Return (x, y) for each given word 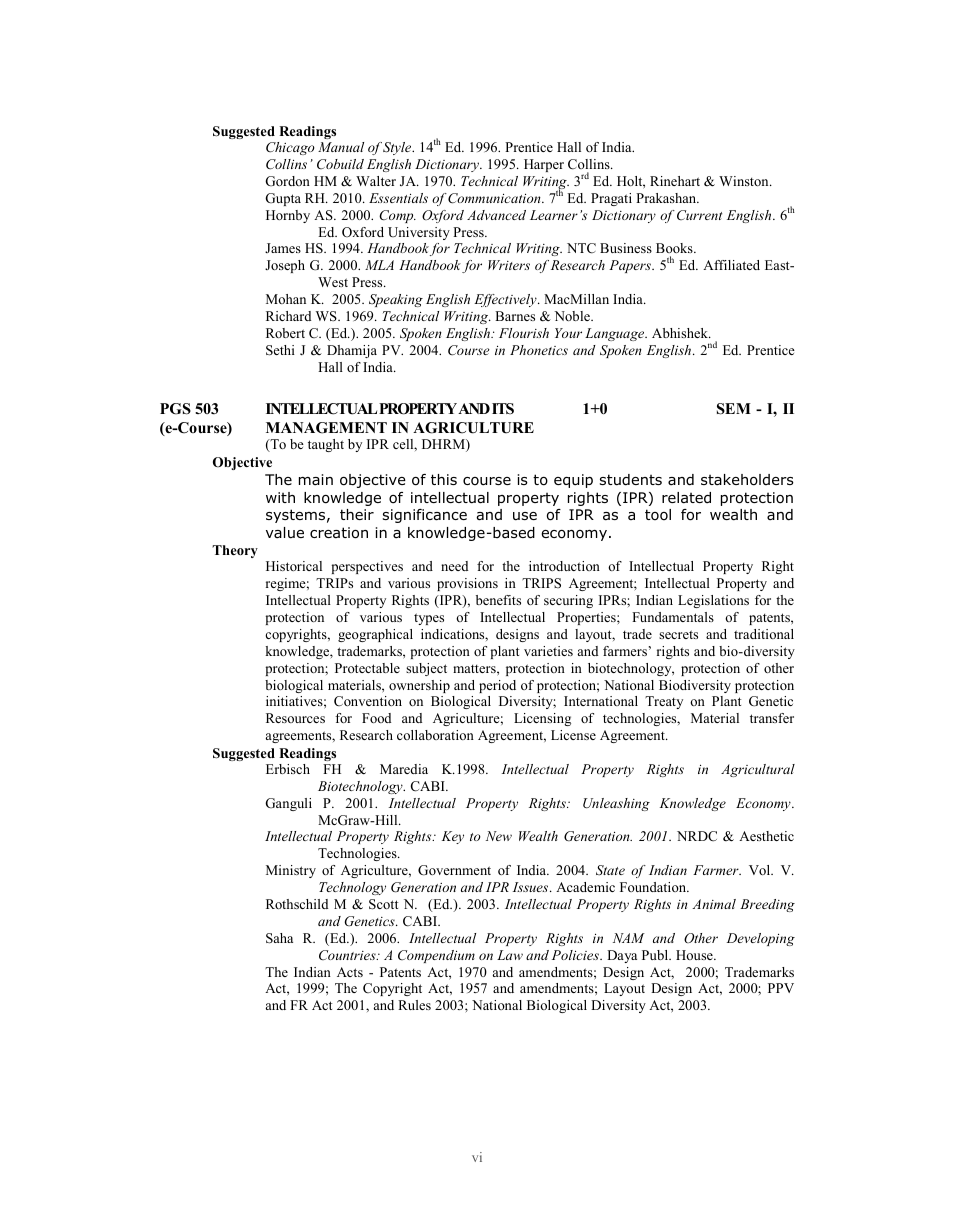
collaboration (435, 735)
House (695, 955)
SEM (734, 409)
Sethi (280, 350)
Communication (495, 198)
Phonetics (539, 350)
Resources (295, 718)
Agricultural (758, 770)
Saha (279, 938)
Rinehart (675, 181)
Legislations (713, 601)
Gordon (287, 181)
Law (510, 955)
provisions (467, 584)
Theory (235, 551)
